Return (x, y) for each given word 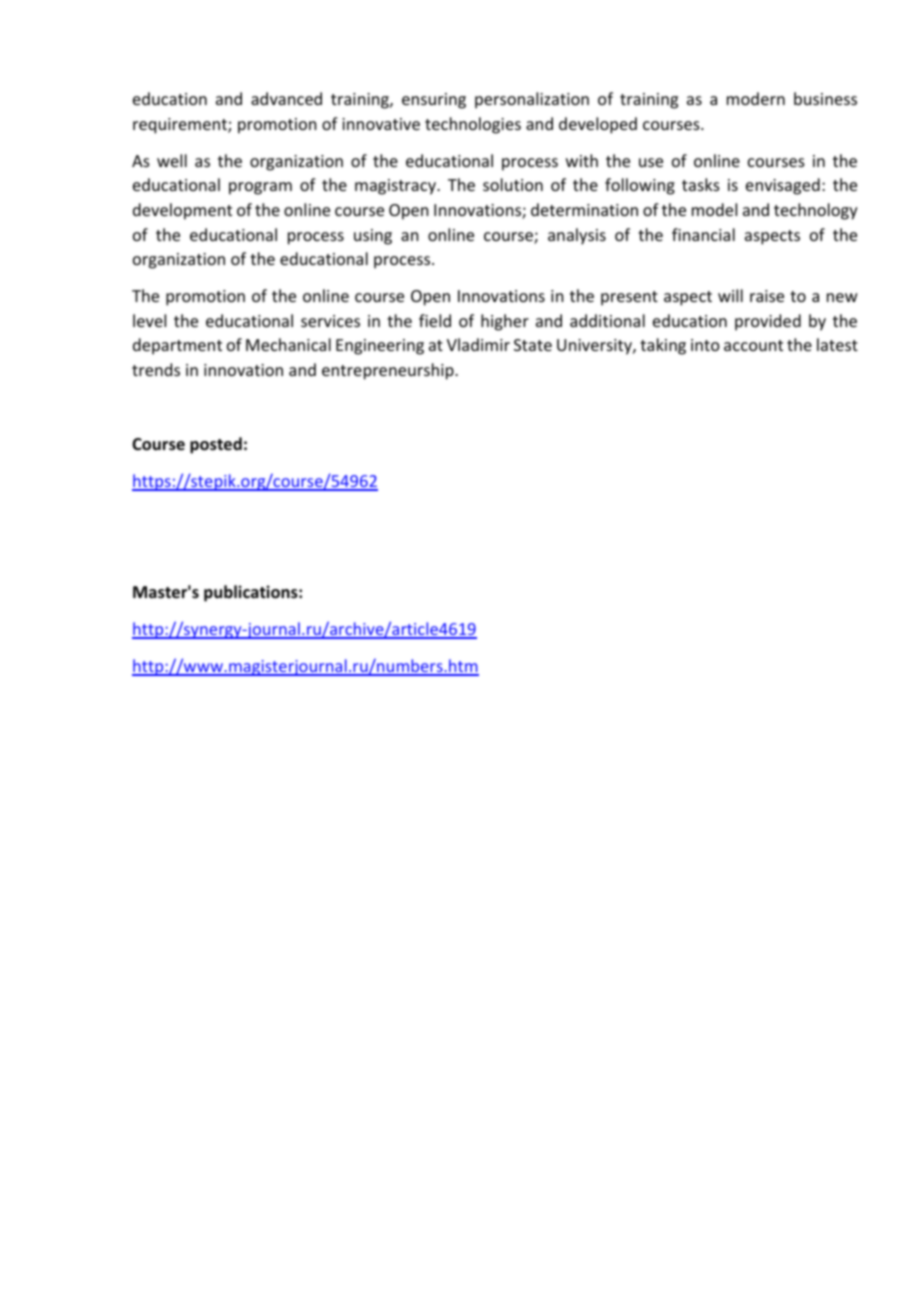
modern (756, 98)
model (714, 209)
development (182, 211)
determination (584, 209)
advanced (286, 98)
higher (505, 322)
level (149, 320)
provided (768, 322)
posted (216, 445)
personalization (532, 100)
